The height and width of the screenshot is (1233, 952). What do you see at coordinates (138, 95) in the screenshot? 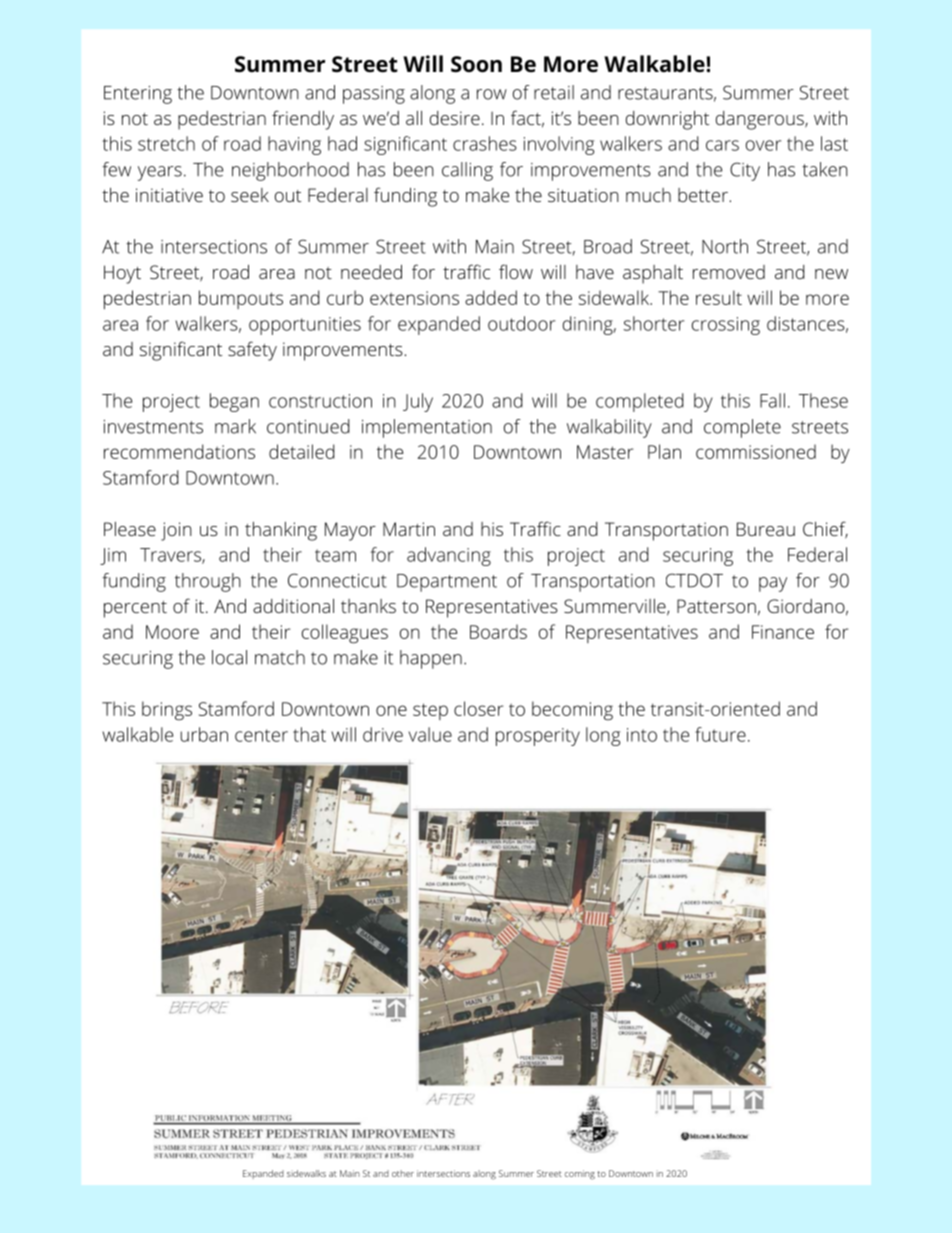
I see `Entering` at bounding box center [138, 95].
